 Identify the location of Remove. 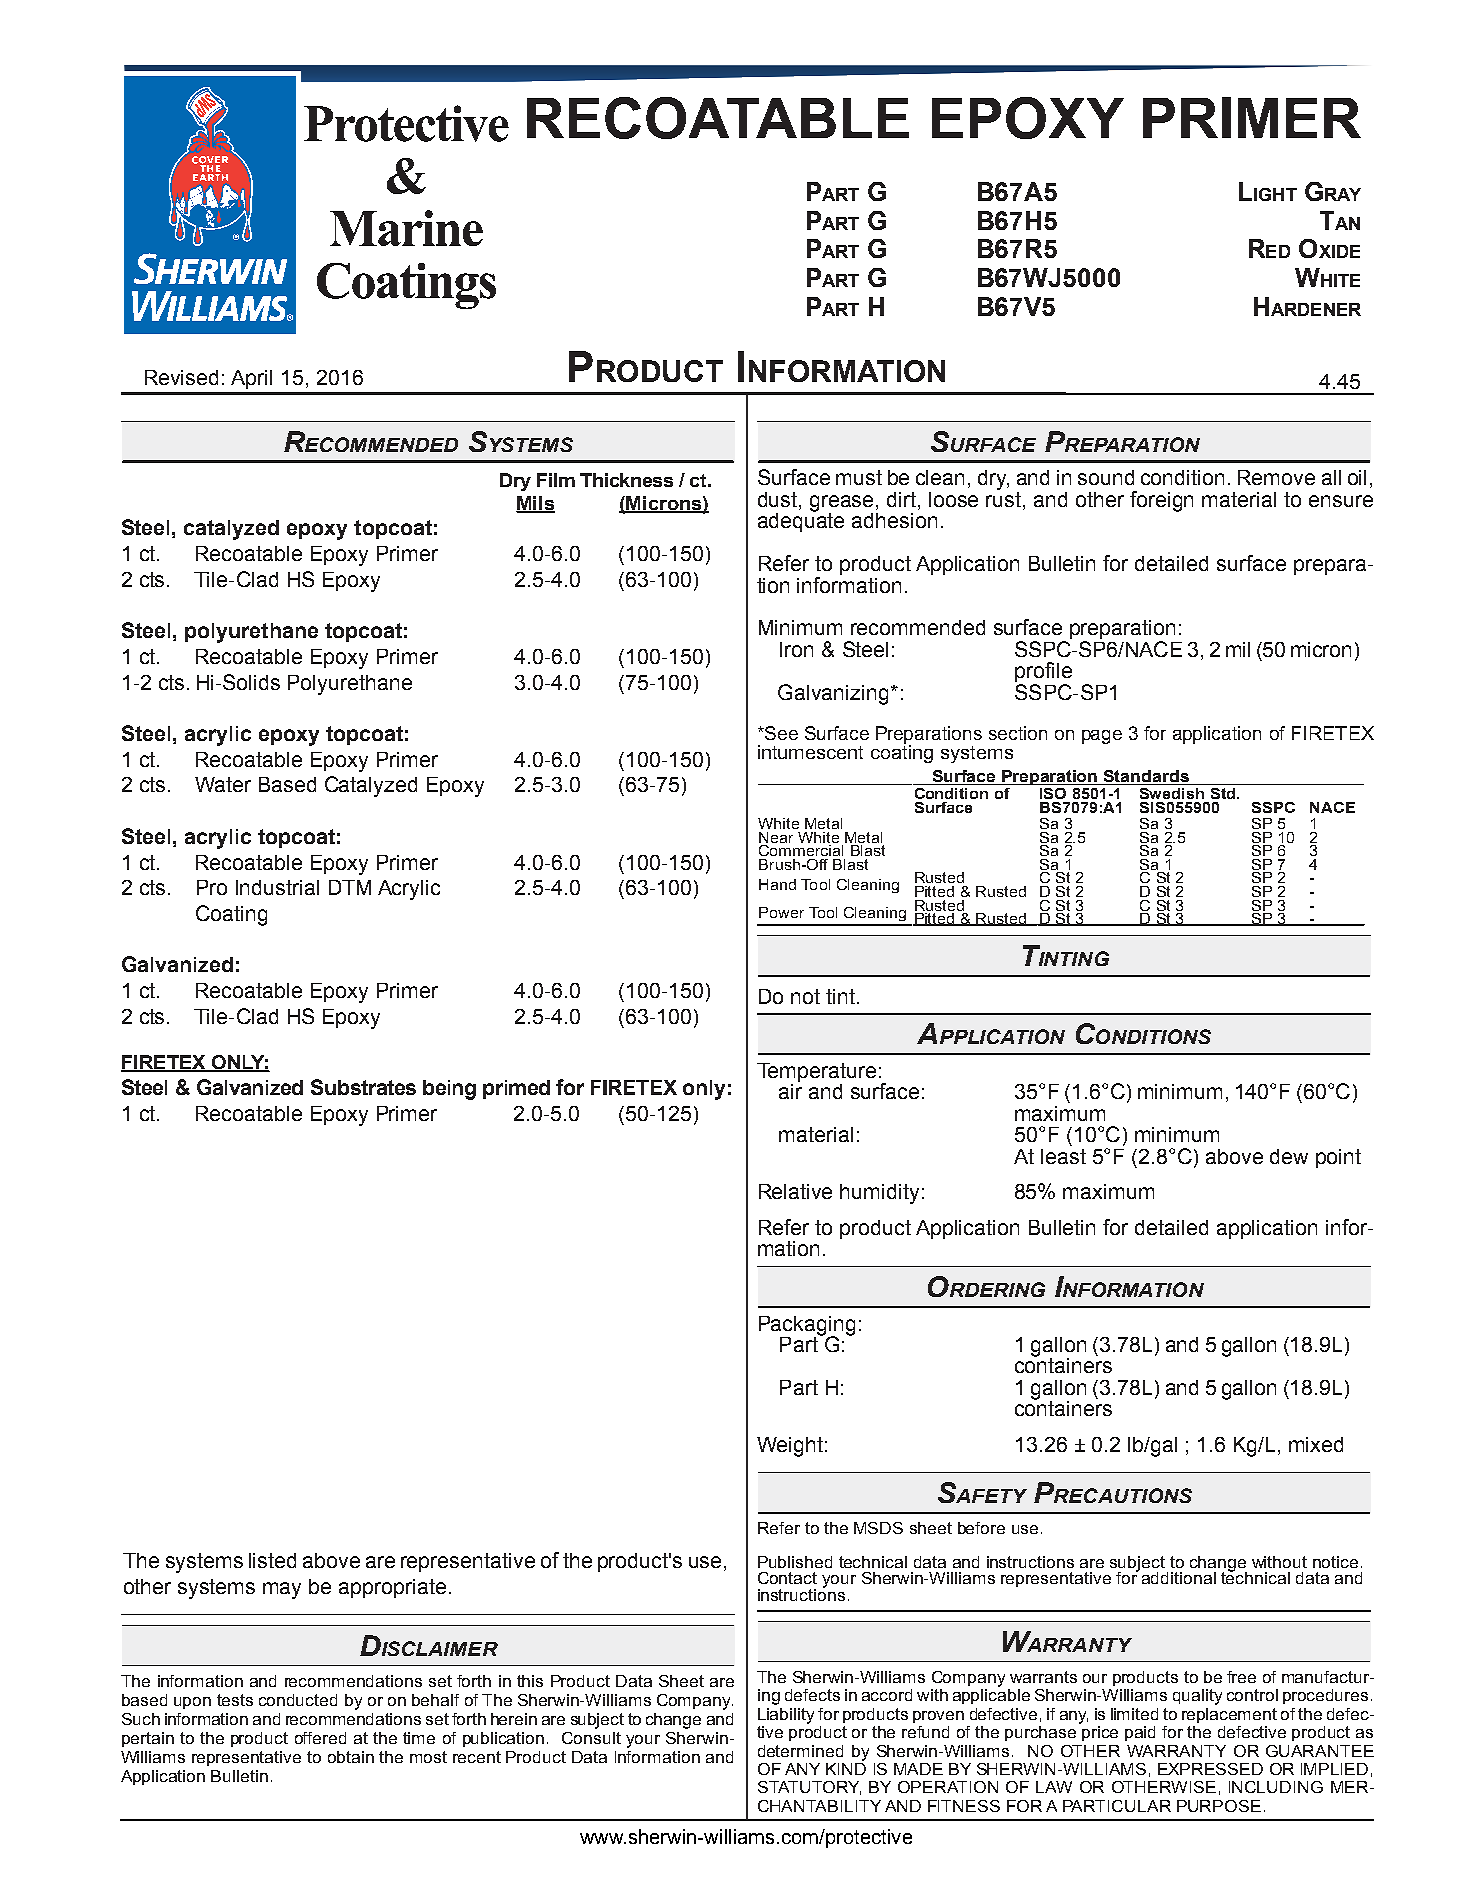
(1276, 477).
